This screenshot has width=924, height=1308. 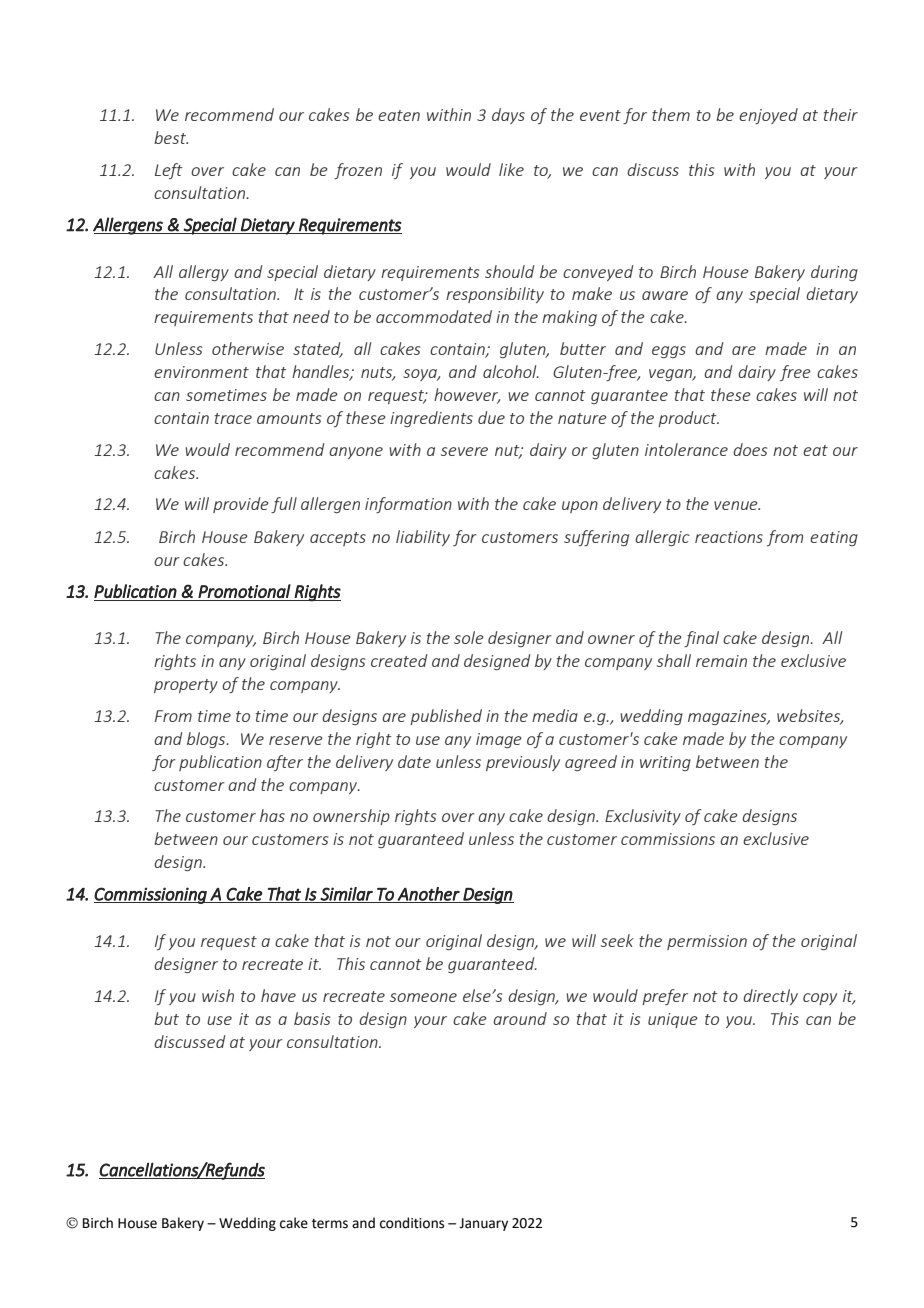 What do you see at coordinates (171, 137) in the screenshot?
I see `best` at bounding box center [171, 137].
